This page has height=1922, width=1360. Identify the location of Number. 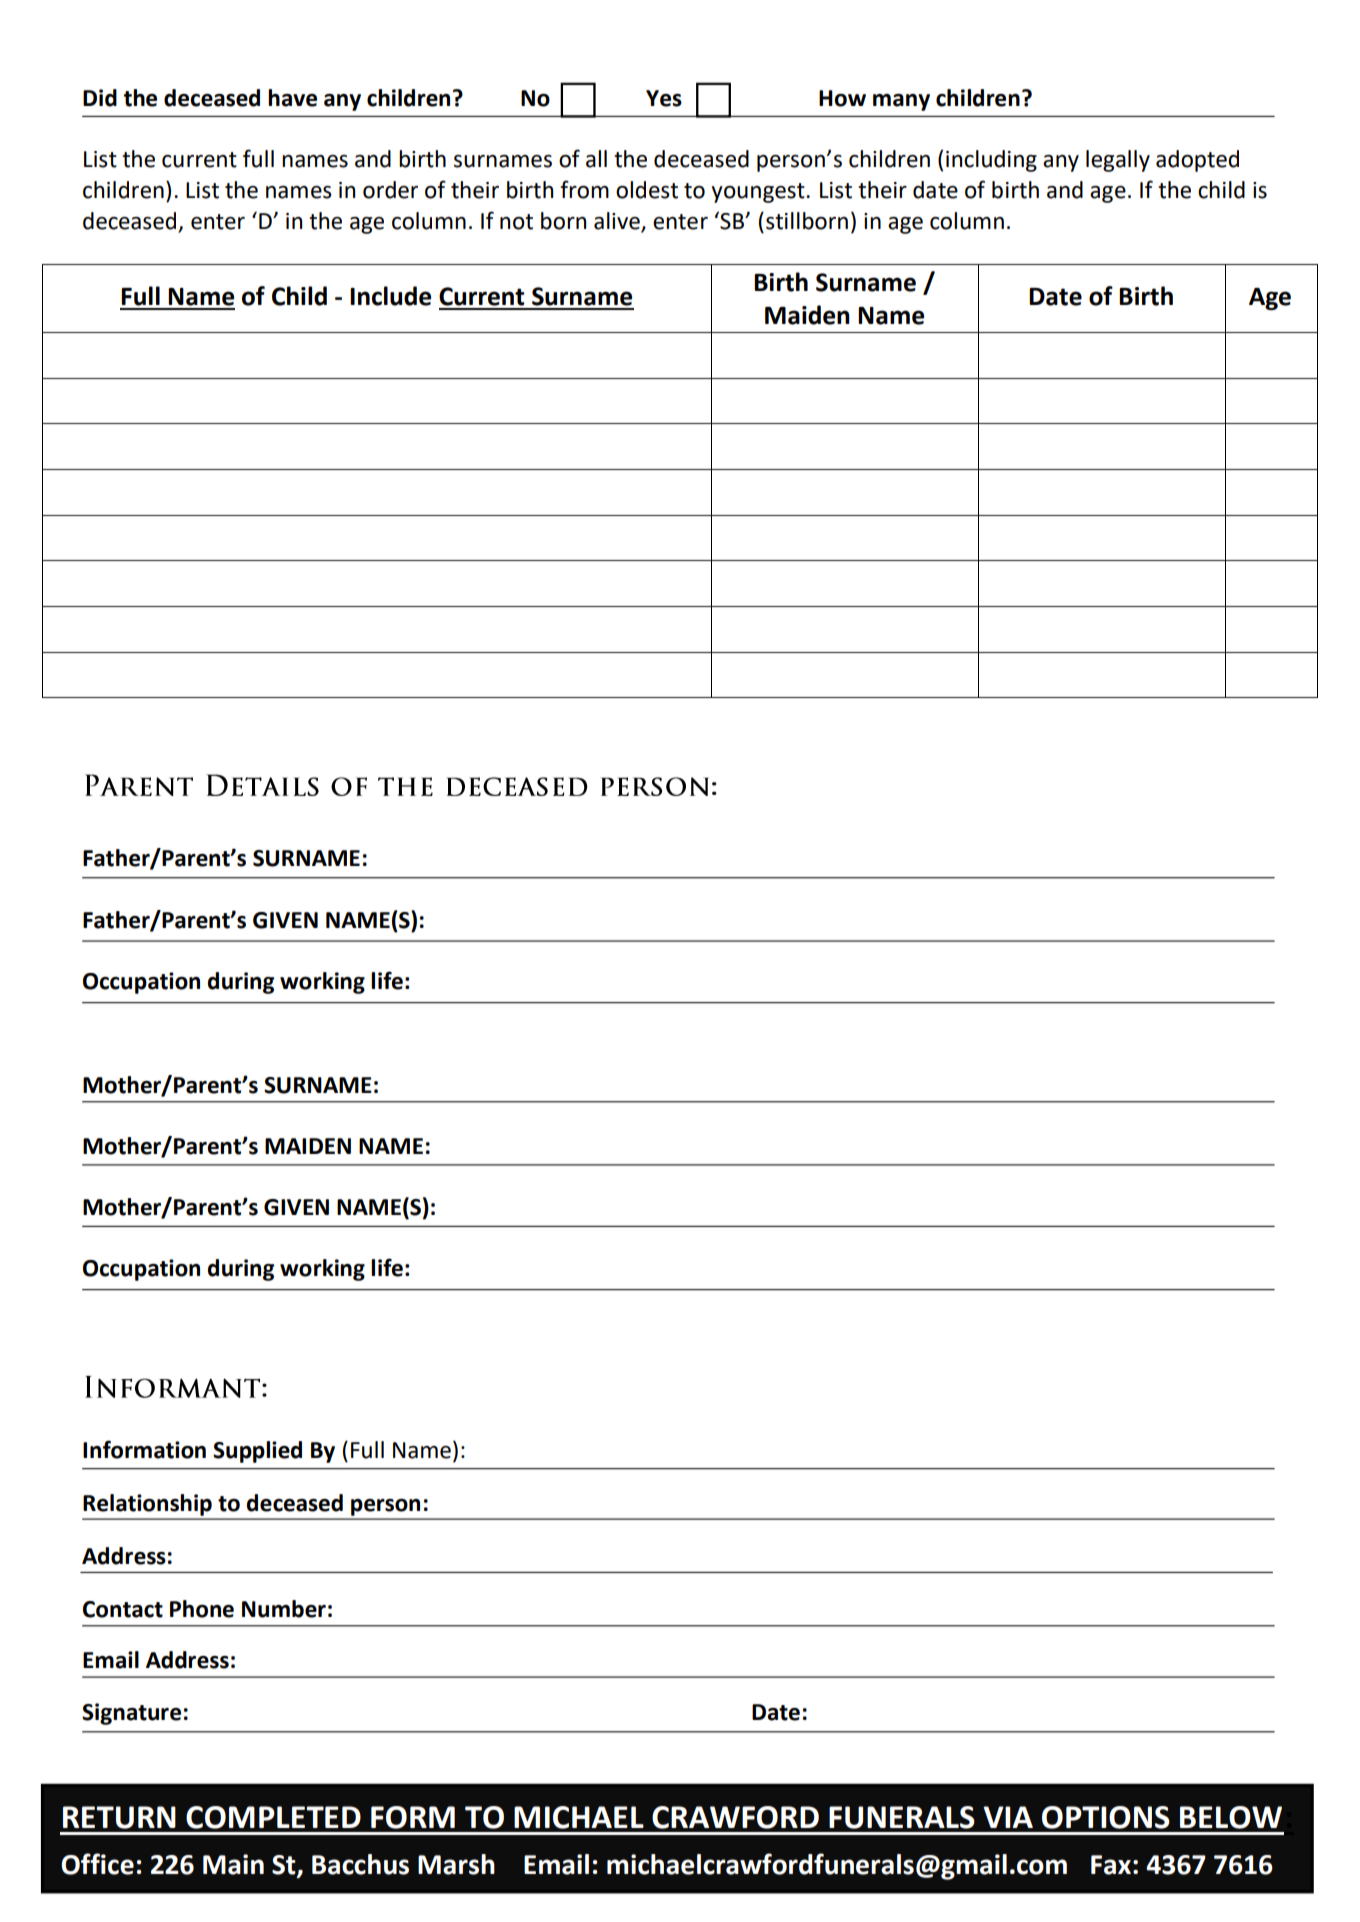
(284, 1609).
